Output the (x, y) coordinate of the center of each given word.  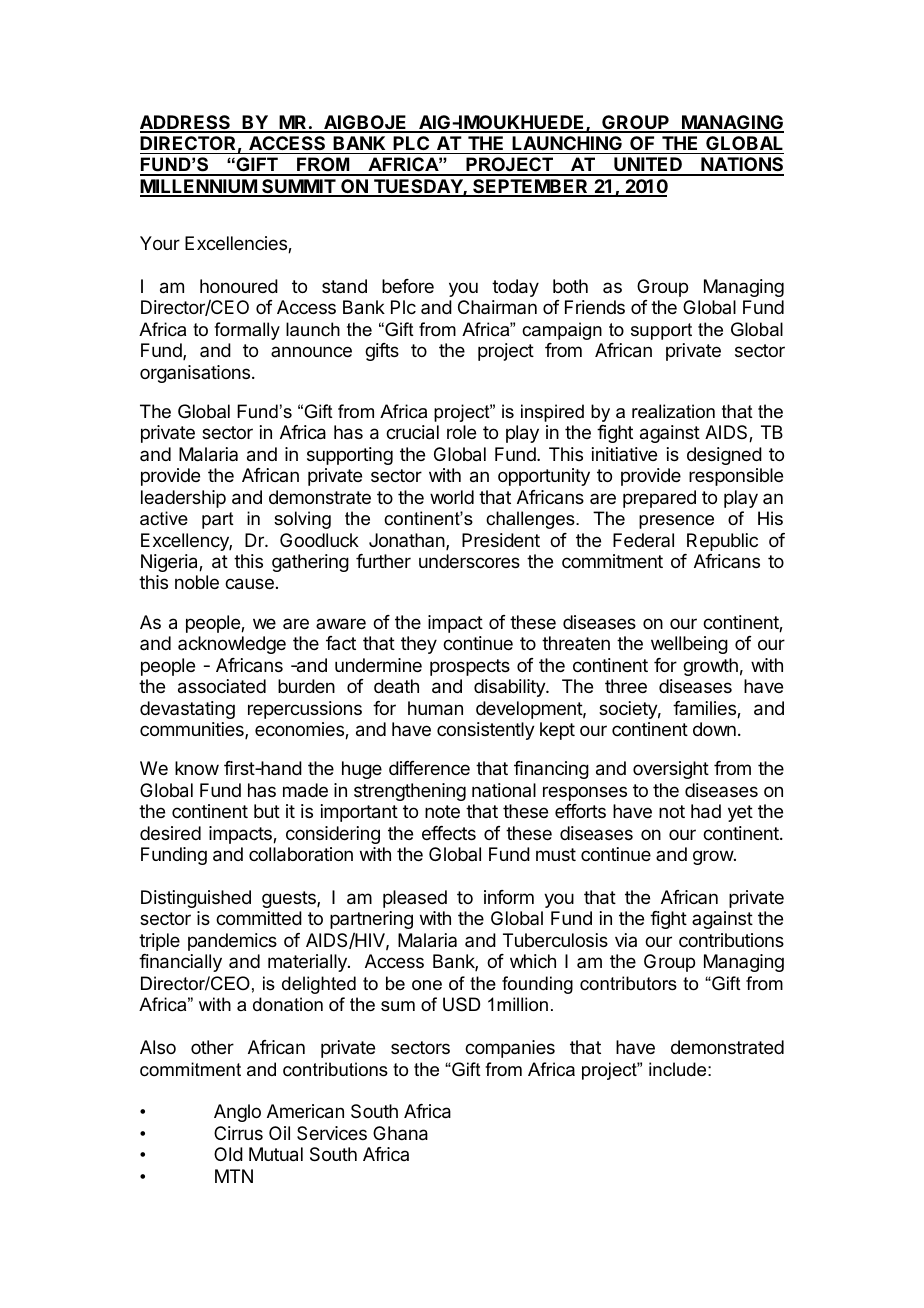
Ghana (400, 1133)
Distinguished (196, 899)
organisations (195, 374)
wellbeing (689, 645)
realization (673, 411)
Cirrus (238, 1133)
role (461, 432)
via (626, 940)
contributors (628, 983)
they (419, 645)
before (408, 286)
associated (222, 686)
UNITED (648, 166)
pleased (415, 899)
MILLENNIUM (199, 187)
